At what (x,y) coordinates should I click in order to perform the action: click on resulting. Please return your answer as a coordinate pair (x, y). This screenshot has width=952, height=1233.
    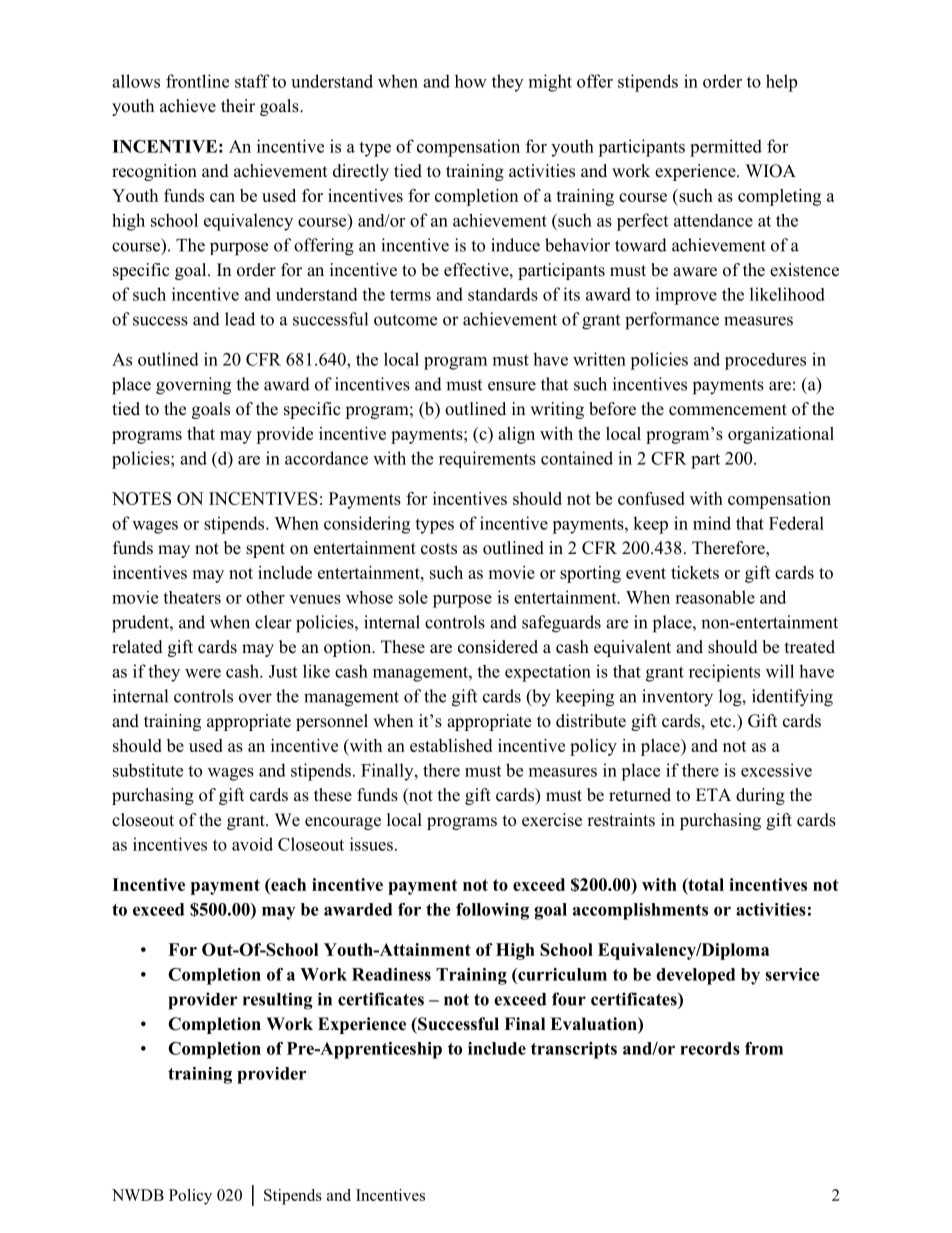
    Looking at the image, I should click on (278, 1001).
